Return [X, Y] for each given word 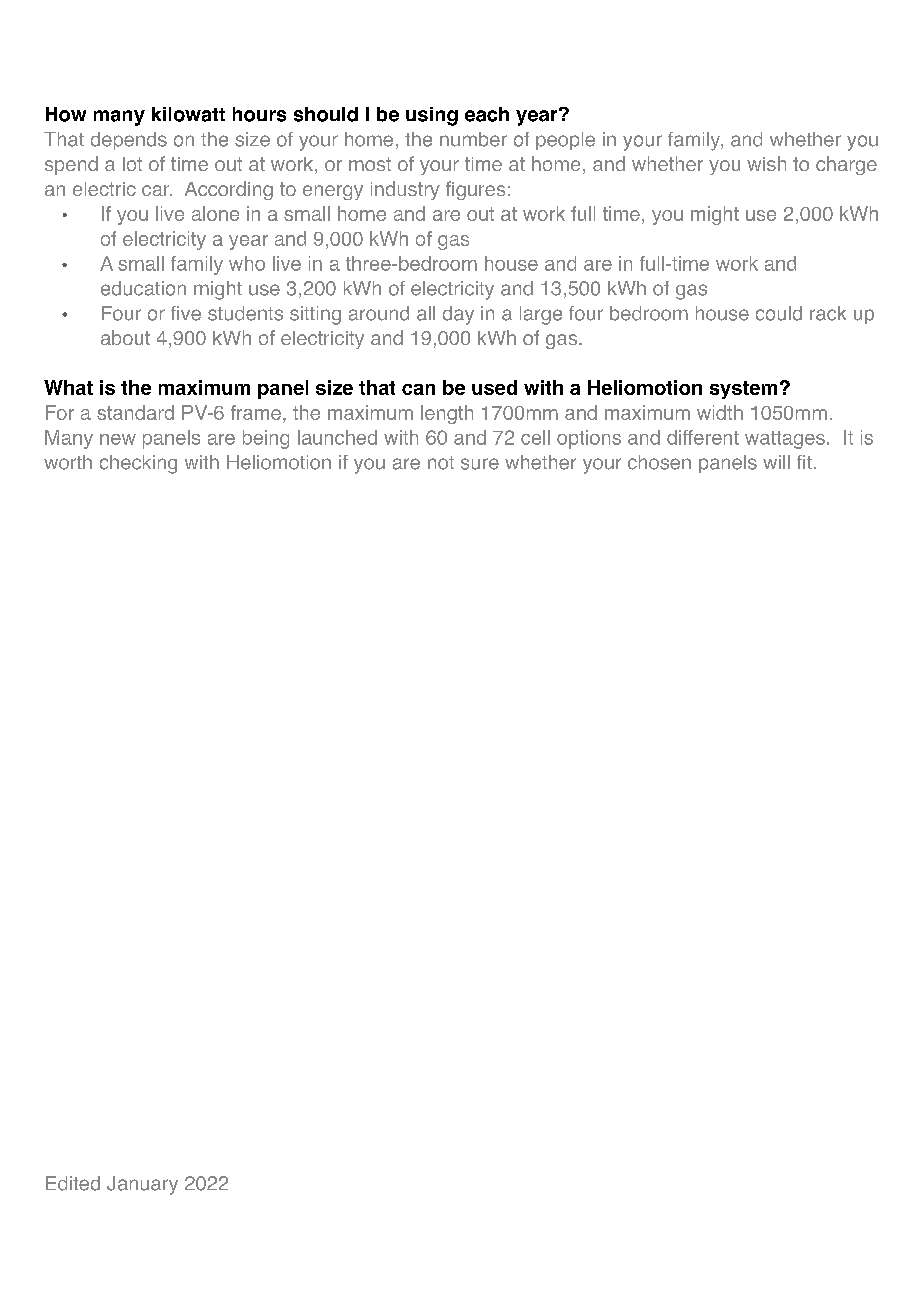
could [779, 313]
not [441, 463]
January [142, 1185]
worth [68, 462]
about [125, 337]
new [118, 439]
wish [766, 163]
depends [129, 141]
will [776, 462]
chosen [659, 462]
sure [480, 464]
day [458, 315]
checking [138, 464]
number [473, 139]
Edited [73, 1183]
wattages [785, 440]
